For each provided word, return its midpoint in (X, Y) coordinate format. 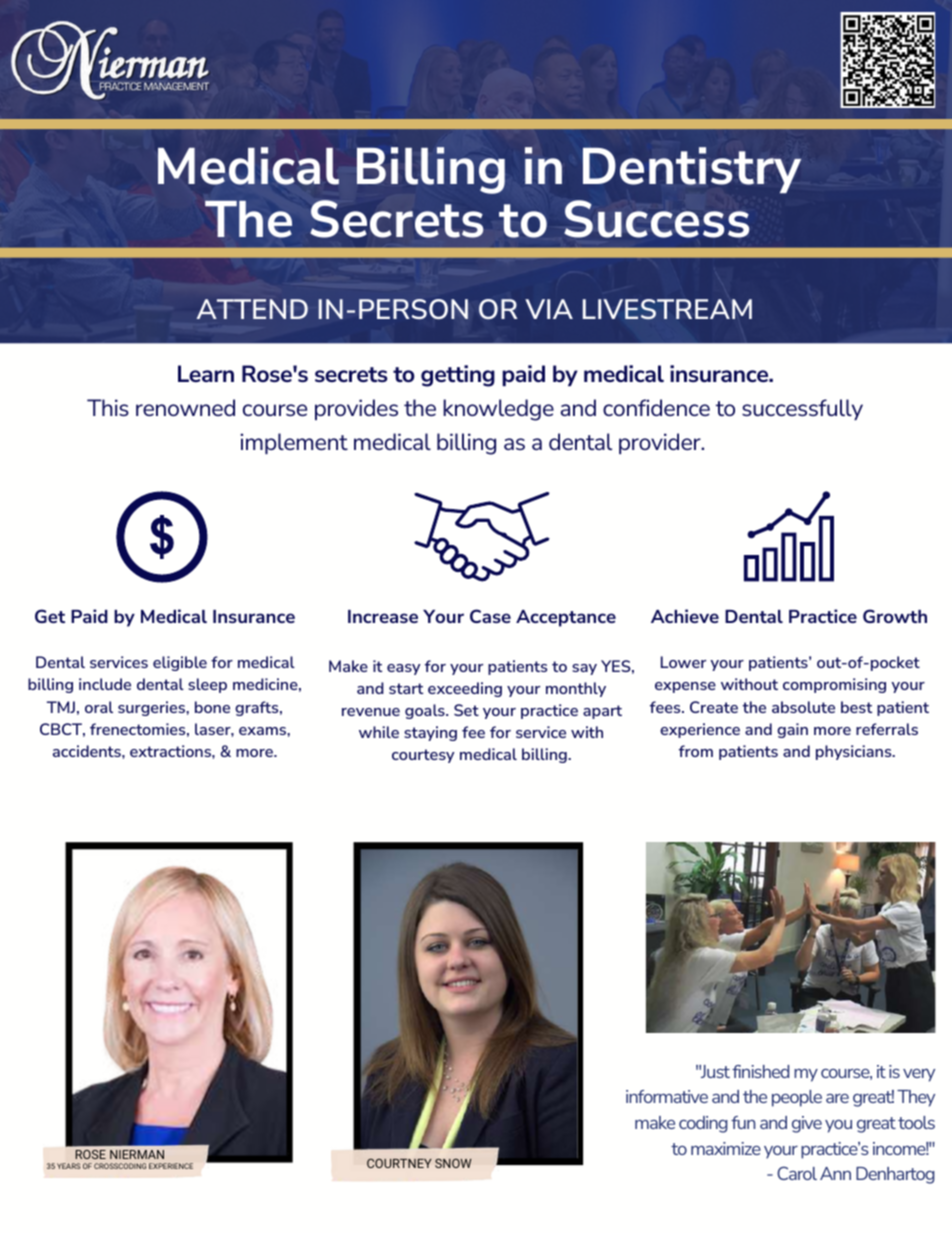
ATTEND (252, 309)
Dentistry (692, 170)
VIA (549, 309)
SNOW (453, 1163)
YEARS (69, 1166)
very (919, 1075)
